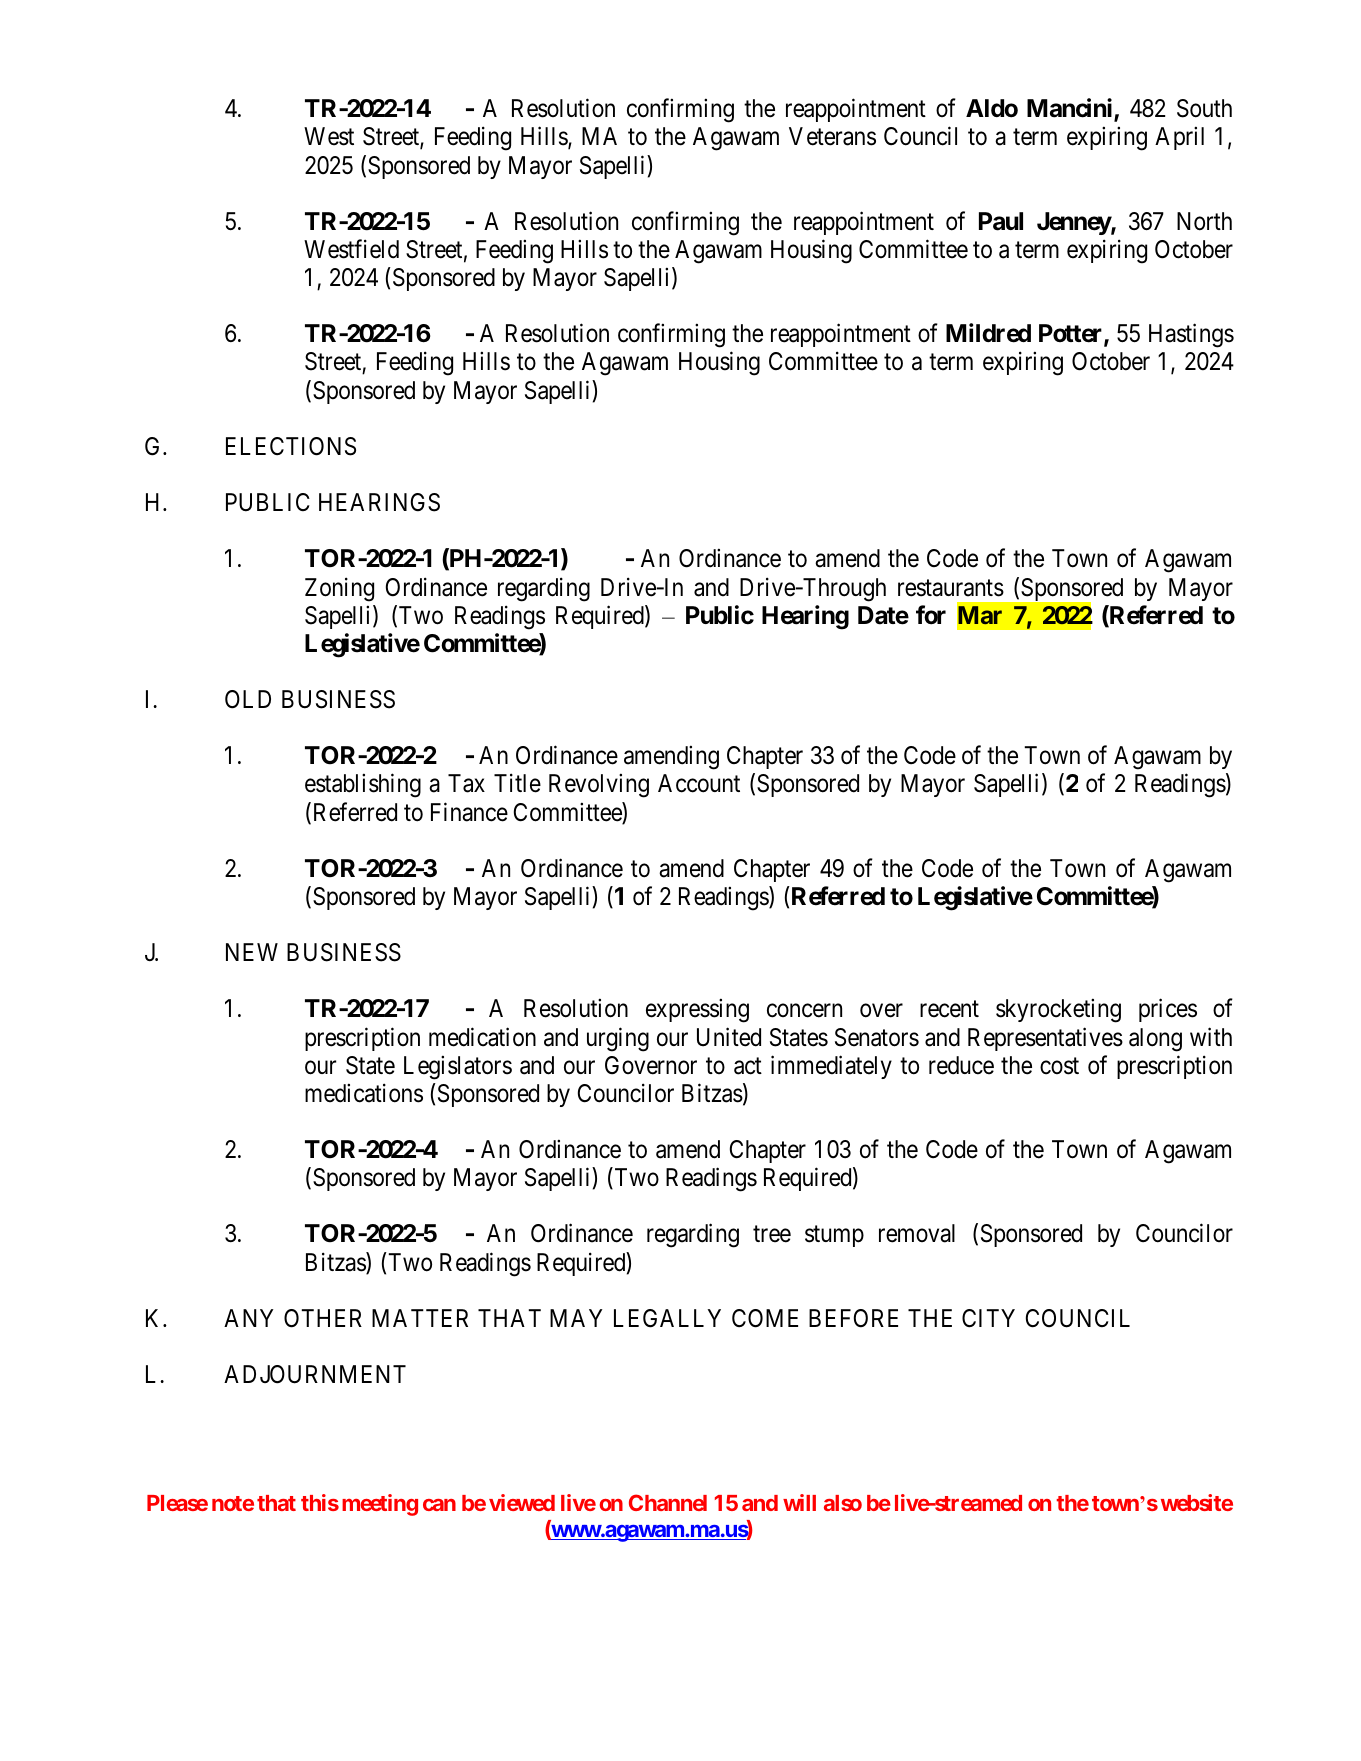  Describe the element at coordinates (458, 1067) in the image. I see `Legislators` at that location.
